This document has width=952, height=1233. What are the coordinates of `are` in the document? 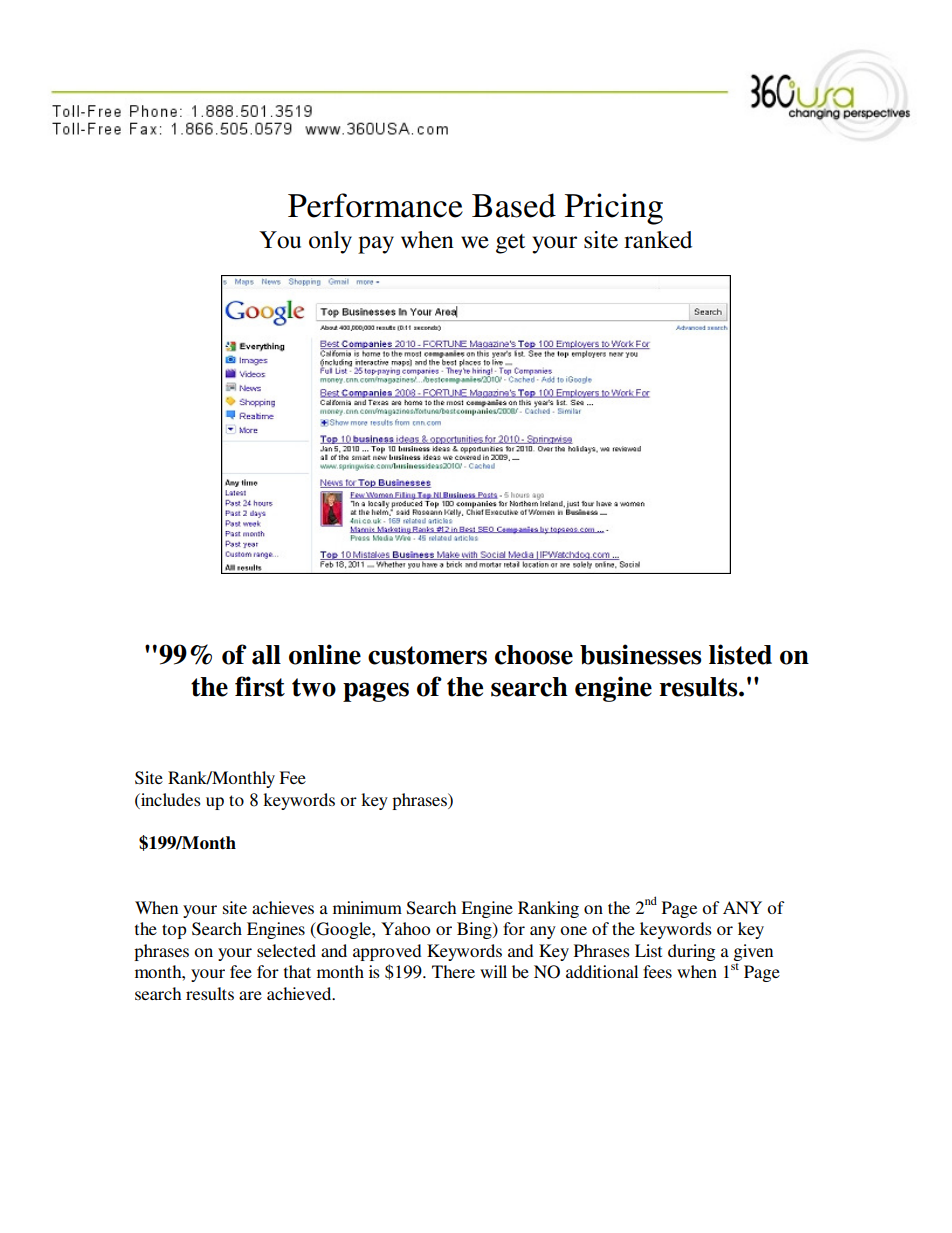 It's located at (250, 995).
